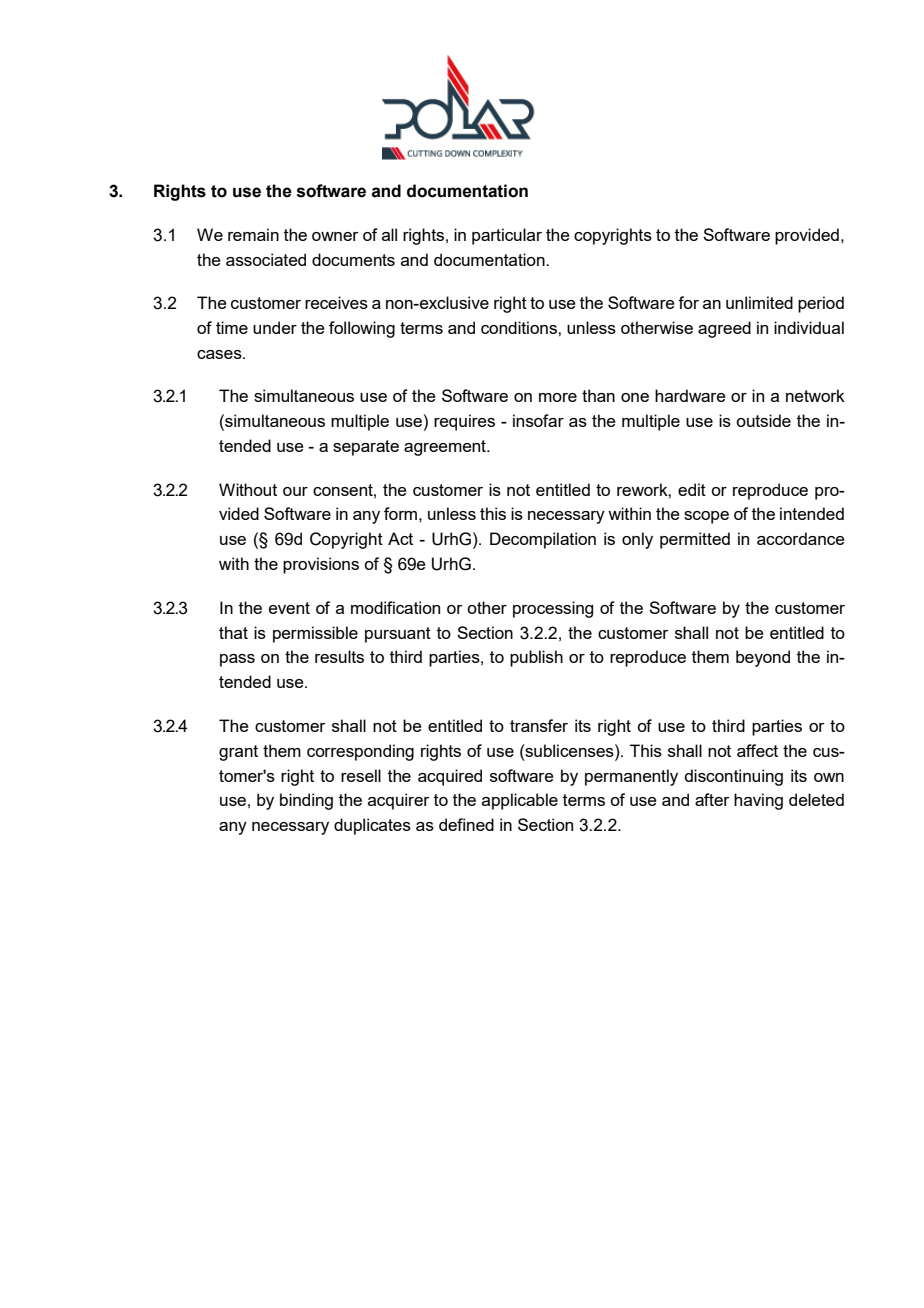 This page has height=1308, width=924. I want to click on processing, so click(553, 609).
